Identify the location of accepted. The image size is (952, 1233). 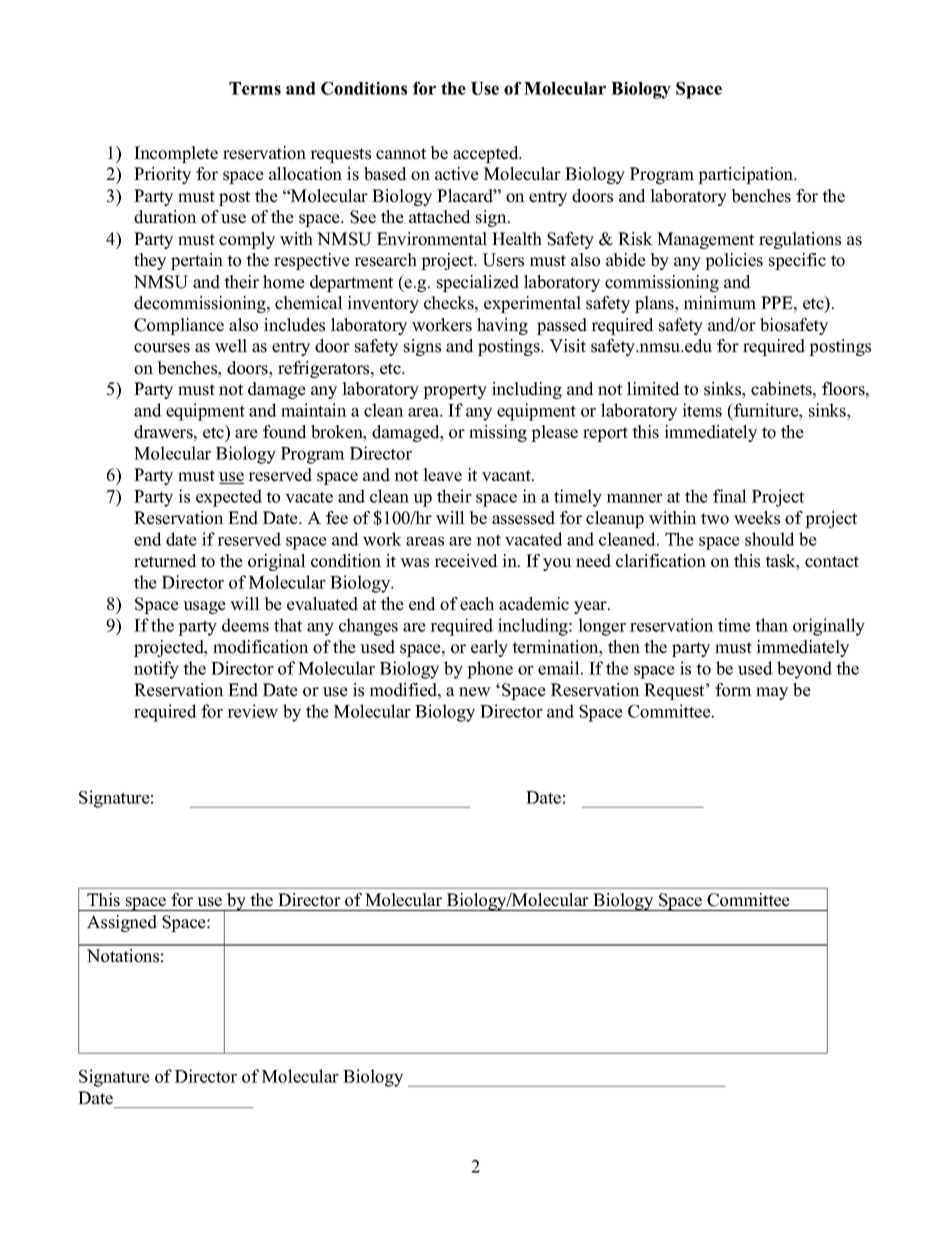
(487, 154).
